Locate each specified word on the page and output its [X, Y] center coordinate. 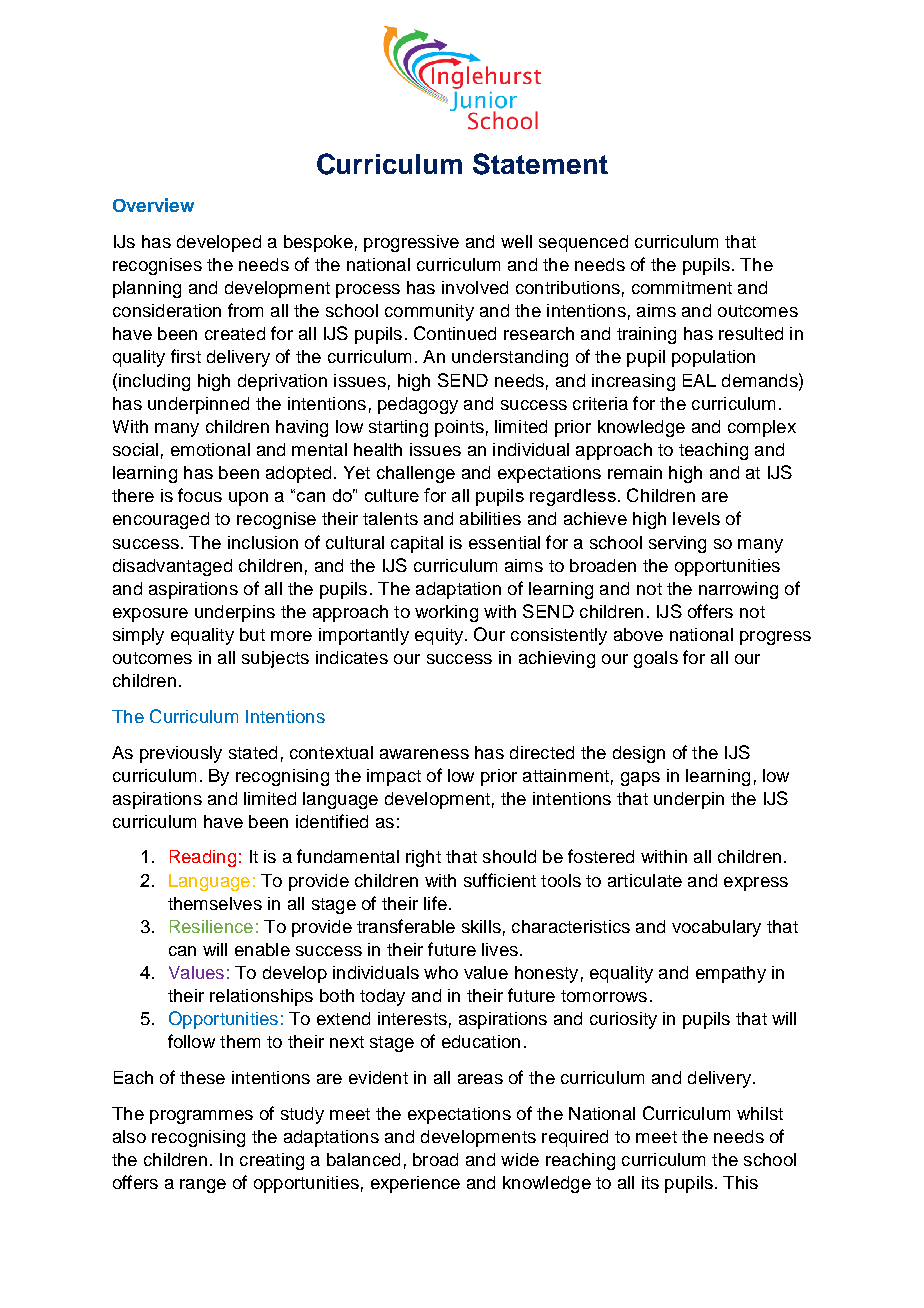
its [650, 1182]
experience [415, 1184]
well [516, 241]
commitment [682, 287]
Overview [153, 205]
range [203, 1186]
